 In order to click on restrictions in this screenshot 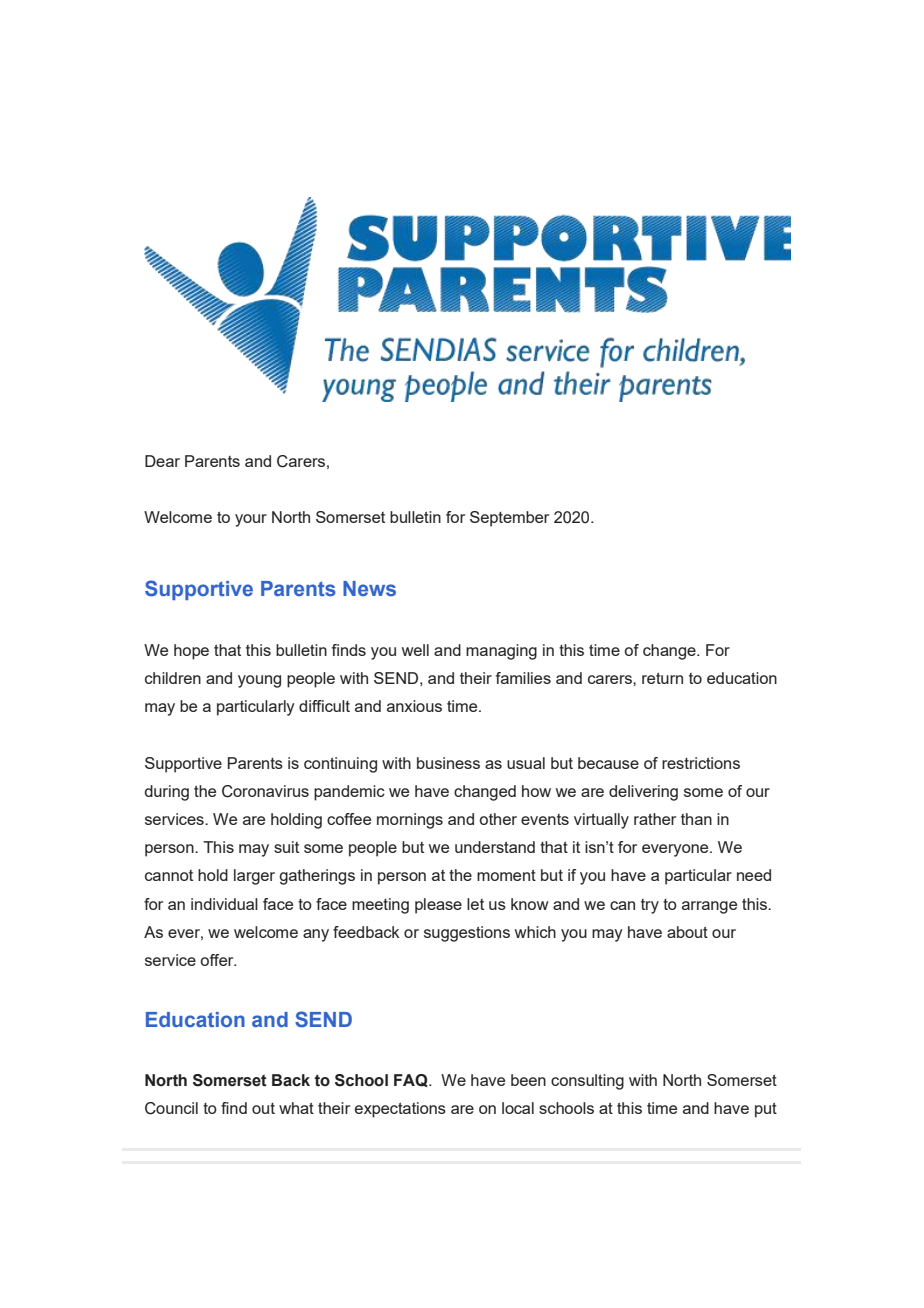, I will do `click(701, 763)`.
